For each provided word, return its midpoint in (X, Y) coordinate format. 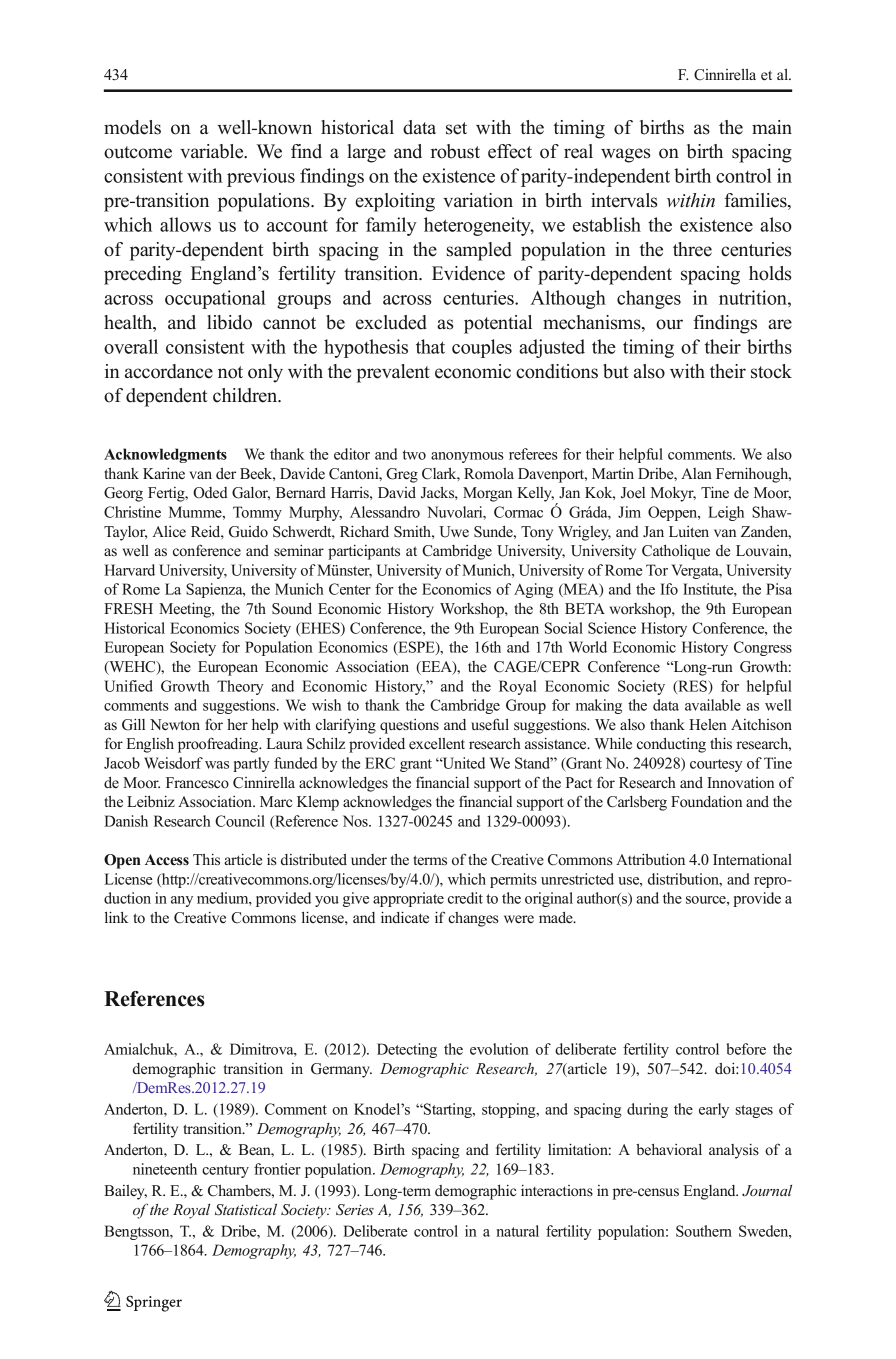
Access (167, 860)
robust (455, 151)
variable (213, 151)
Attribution (650, 859)
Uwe (454, 532)
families (756, 201)
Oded (210, 493)
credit (465, 898)
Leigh (726, 513)
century (225, 1171)
